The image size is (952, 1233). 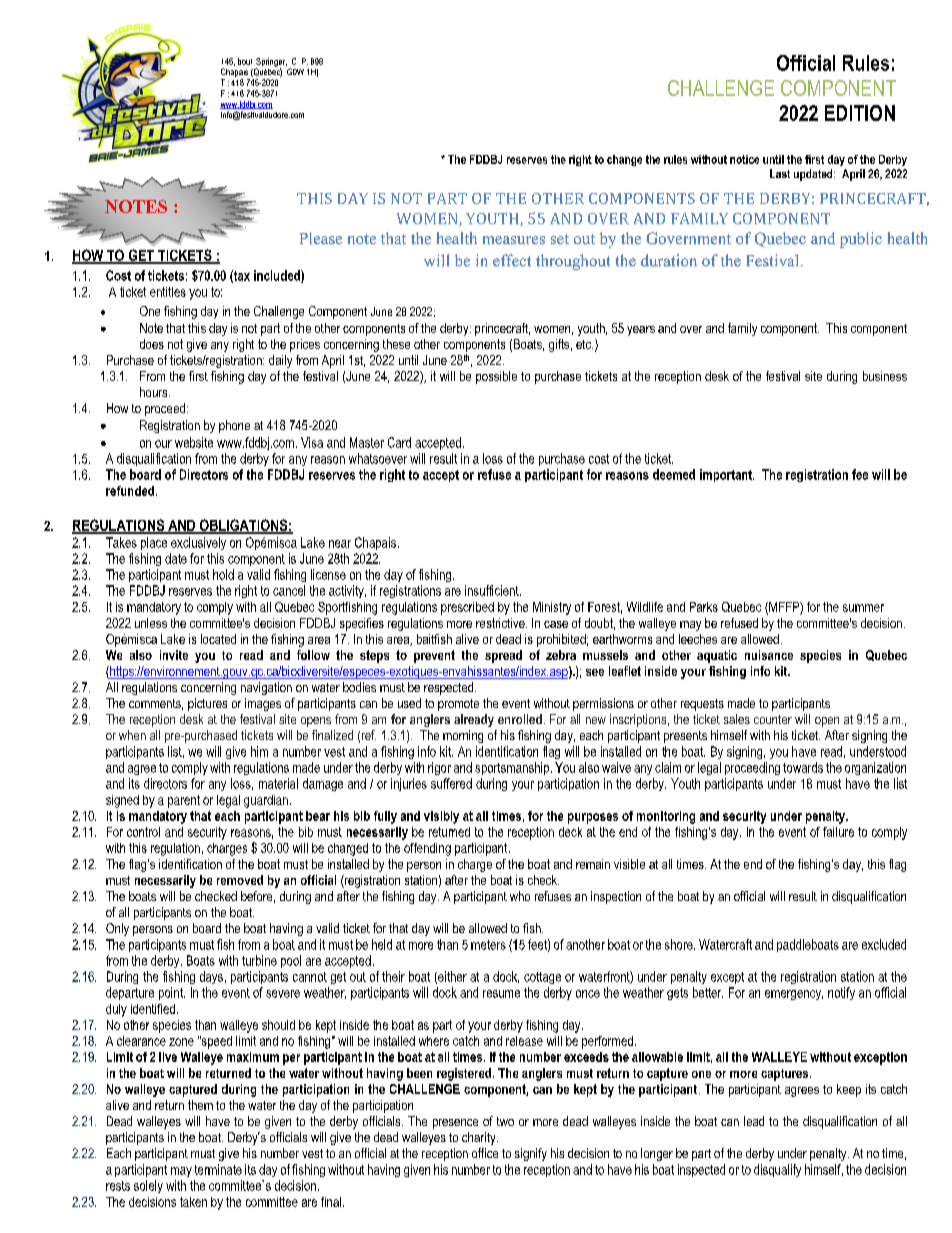 What do you see at coordinates (218, 1169) in the screenshot?
I see `terminate` at bounding box center [218, 1169].
